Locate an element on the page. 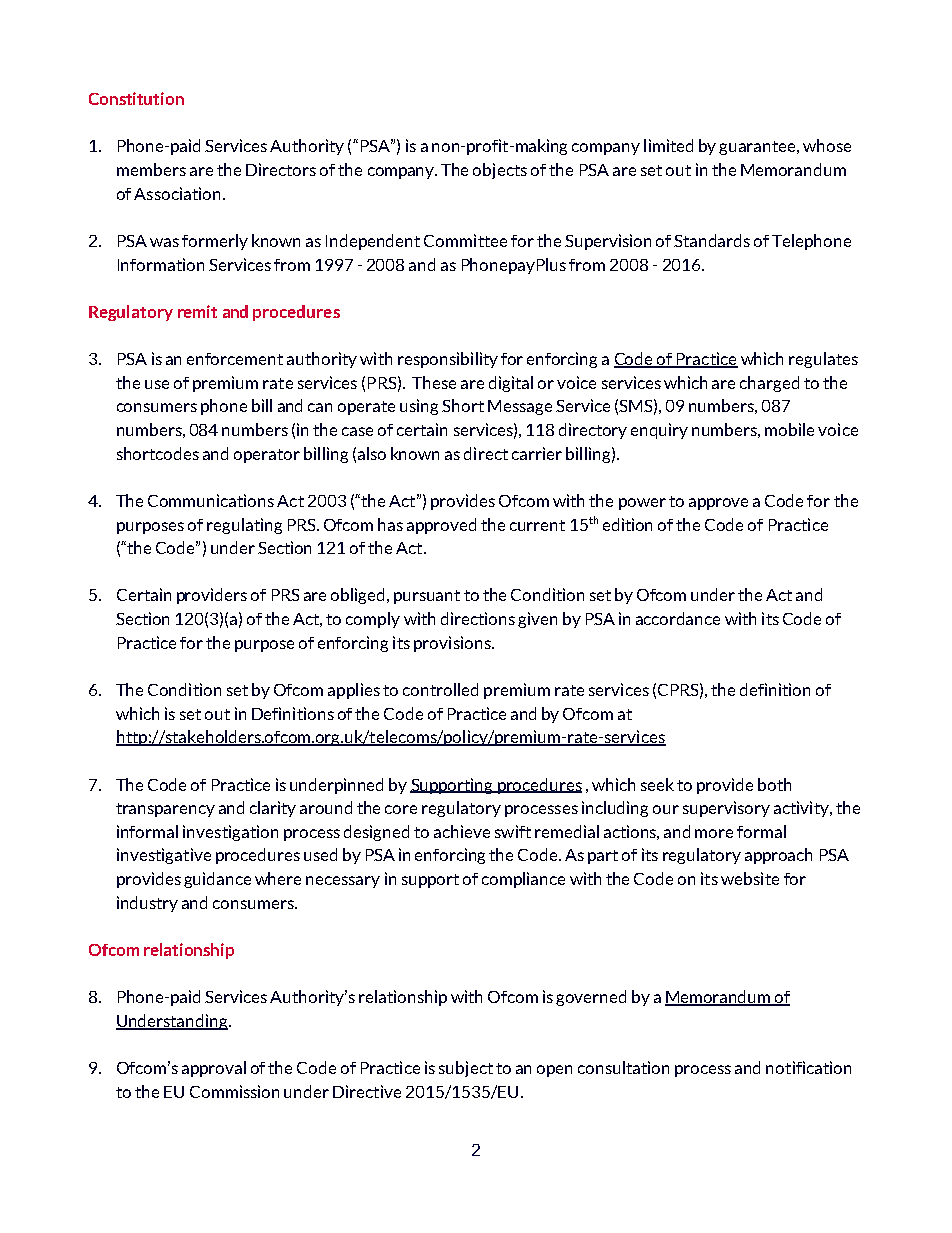 This page has width=952, height=1233. both is located at coordinates (774, 784).
